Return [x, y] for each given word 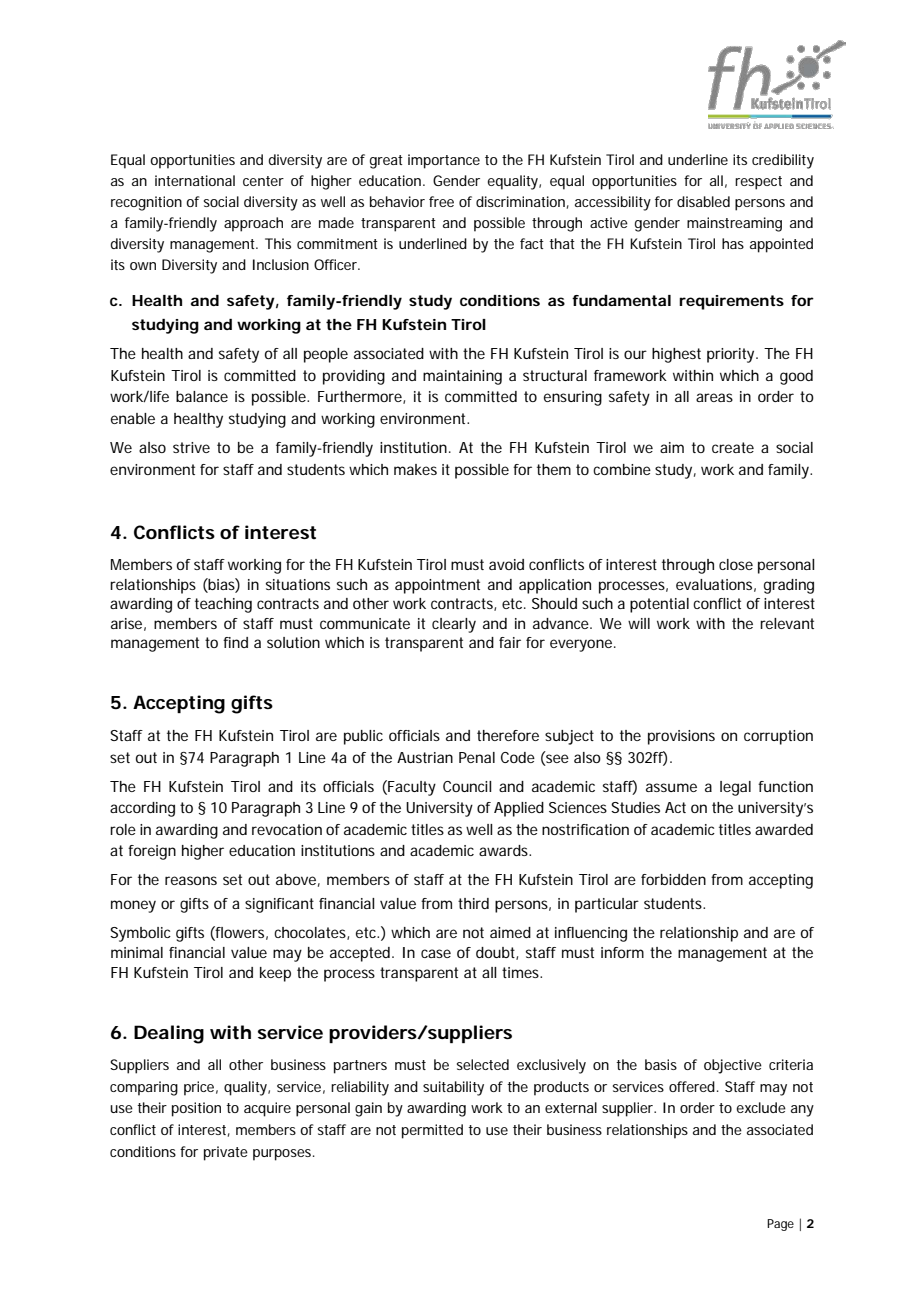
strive [191, 447]
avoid [506, 564]
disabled [703, 201]
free [441, 201]
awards [505, 850]
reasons [191, 880]
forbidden [673, 879]
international [195, 180]
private [226, 1153]
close [736, 564]
